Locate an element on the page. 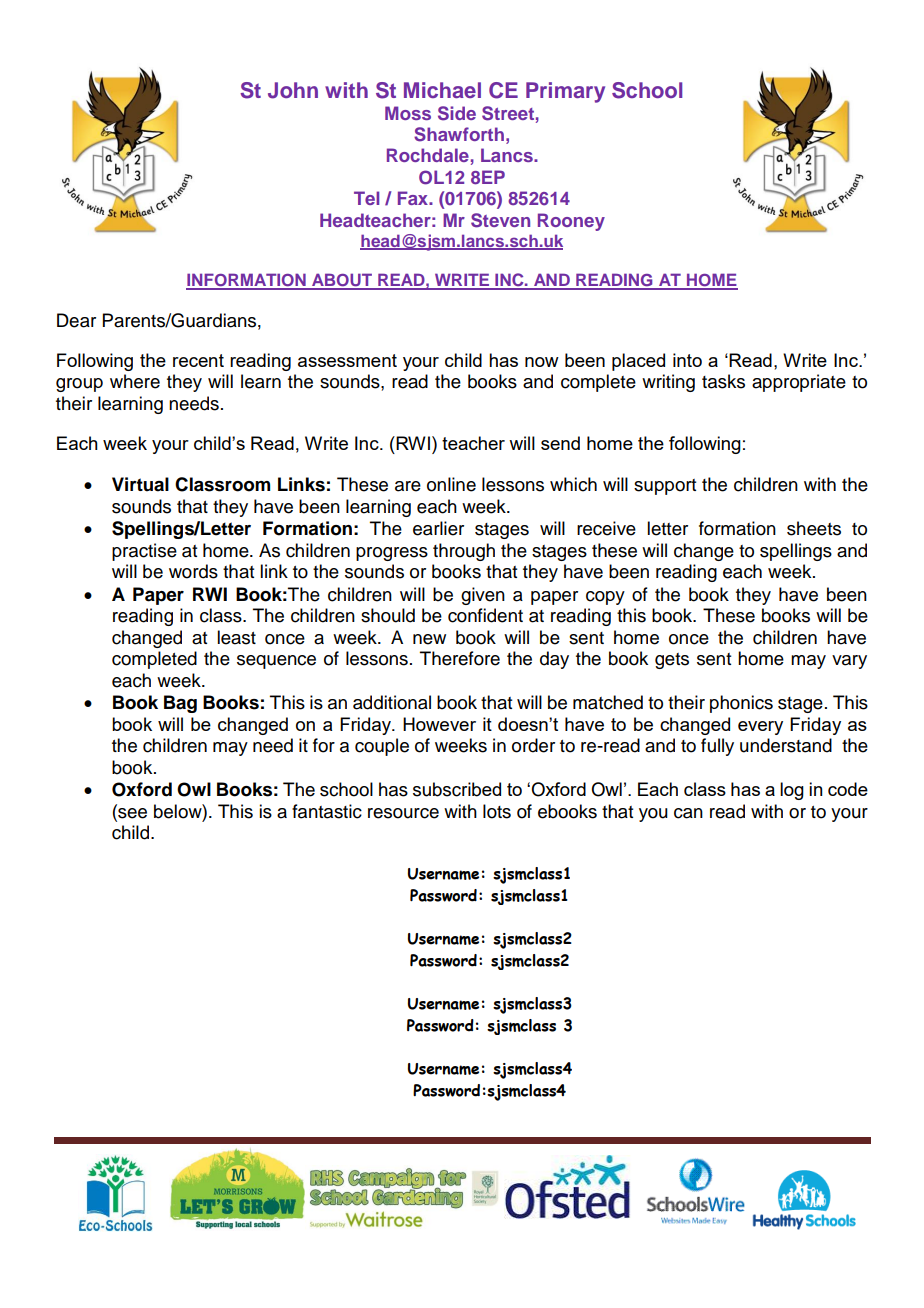  fantastic is located at coordinates (327, 811).
